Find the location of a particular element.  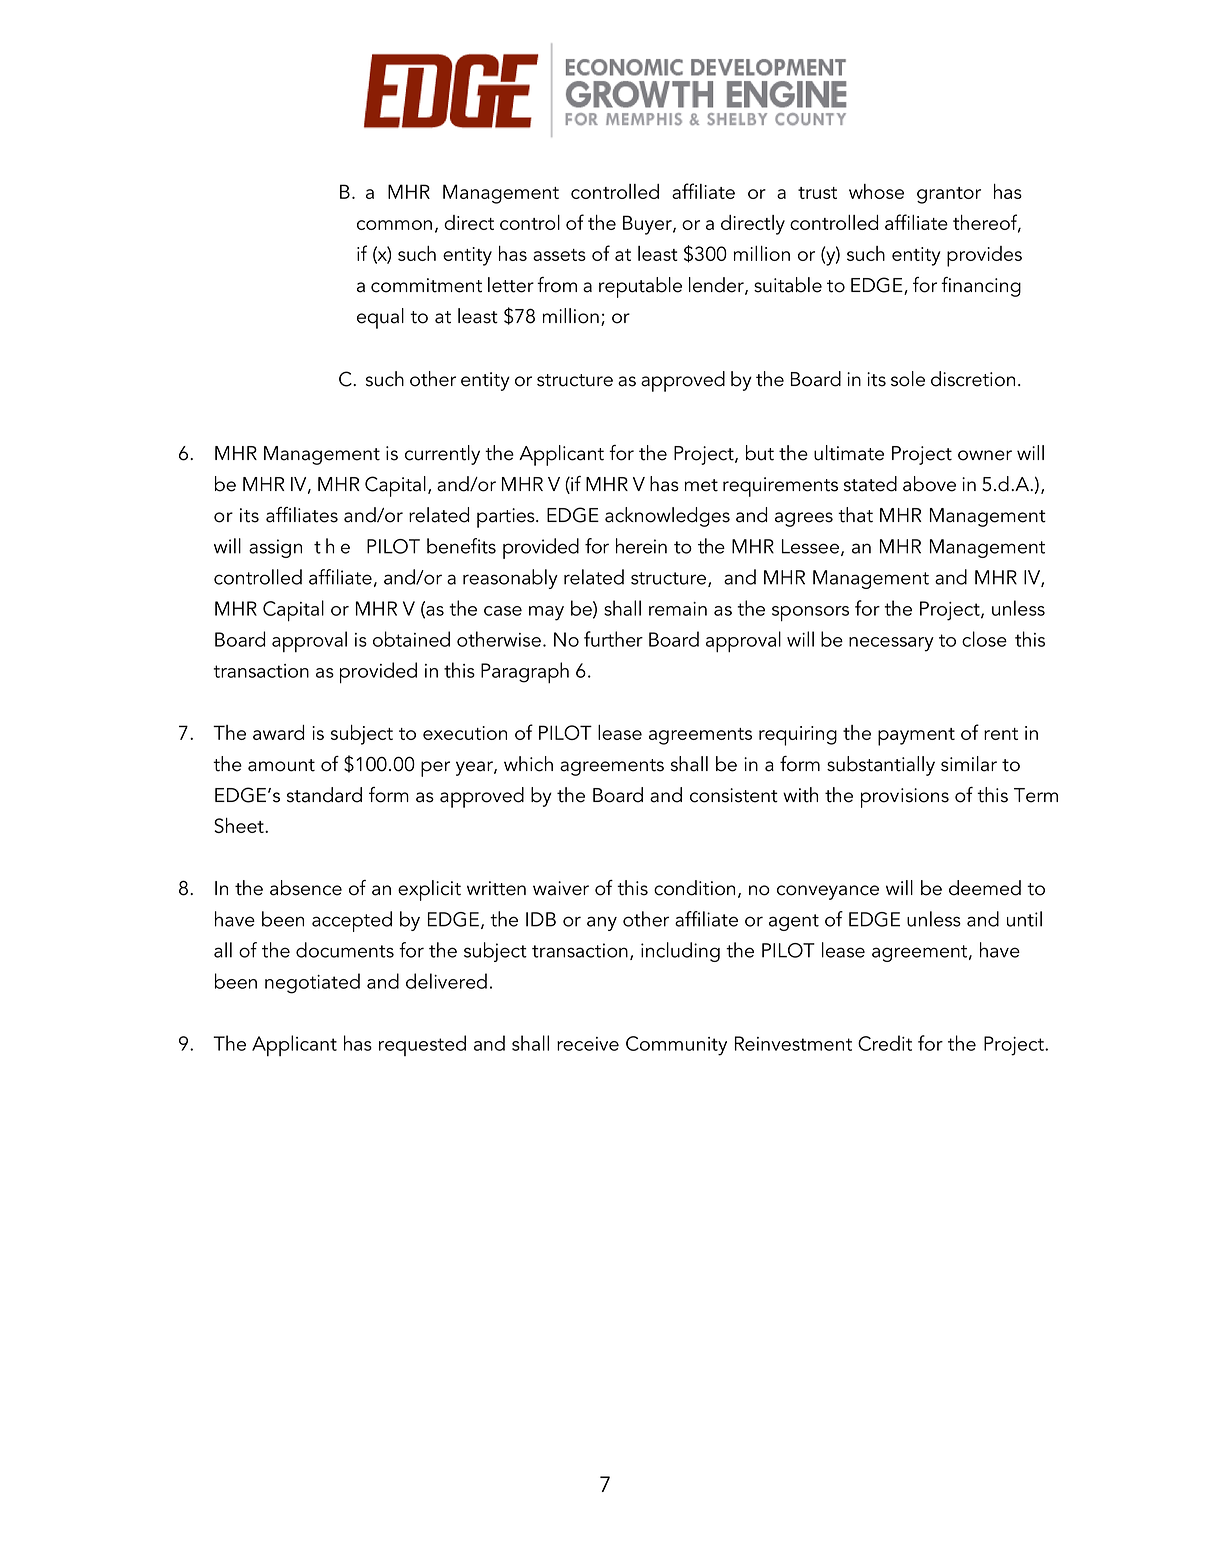

close is located at coordinates (984, 639).
